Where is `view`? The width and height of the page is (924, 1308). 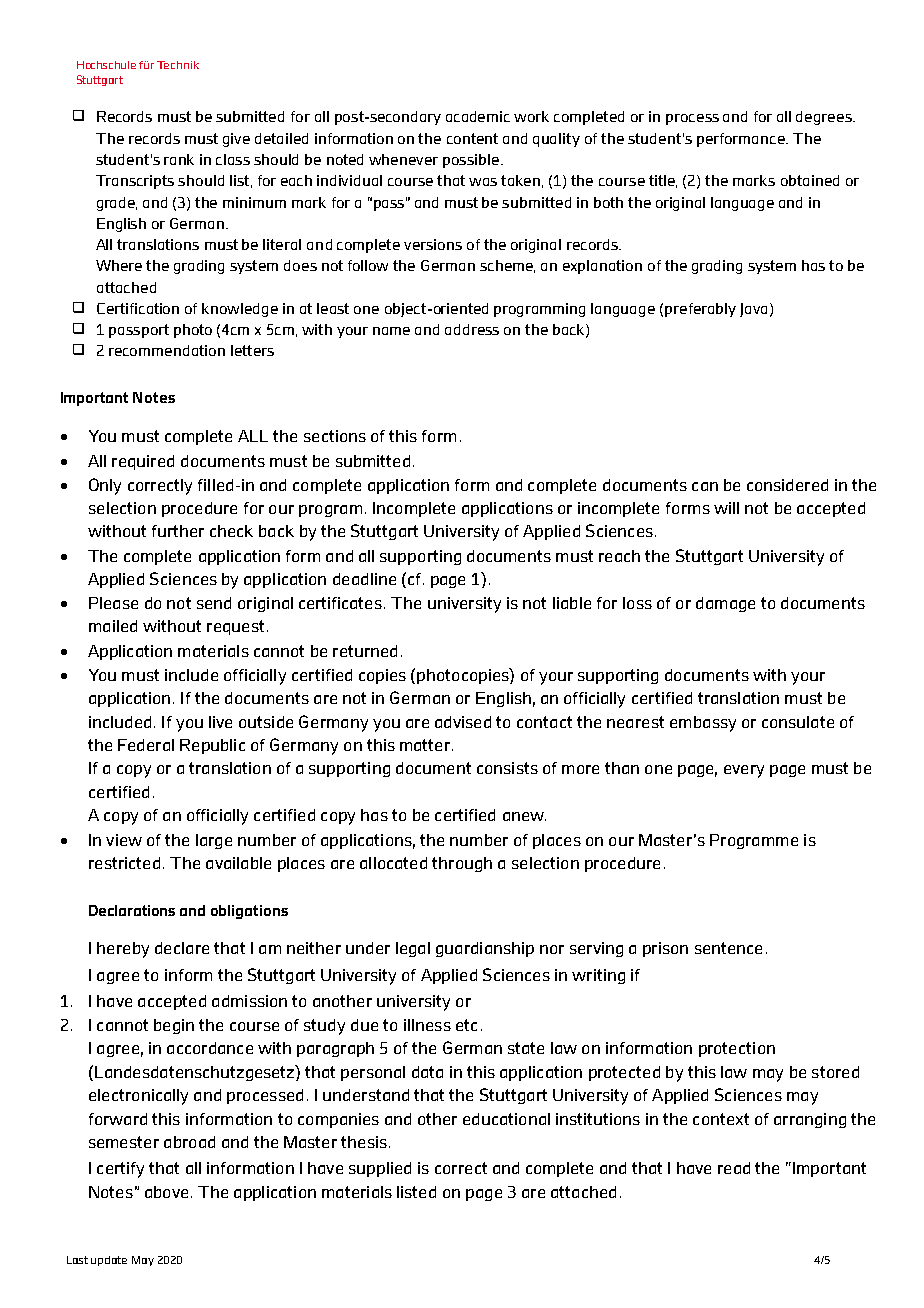 view is located at coordinates (124, 840).
